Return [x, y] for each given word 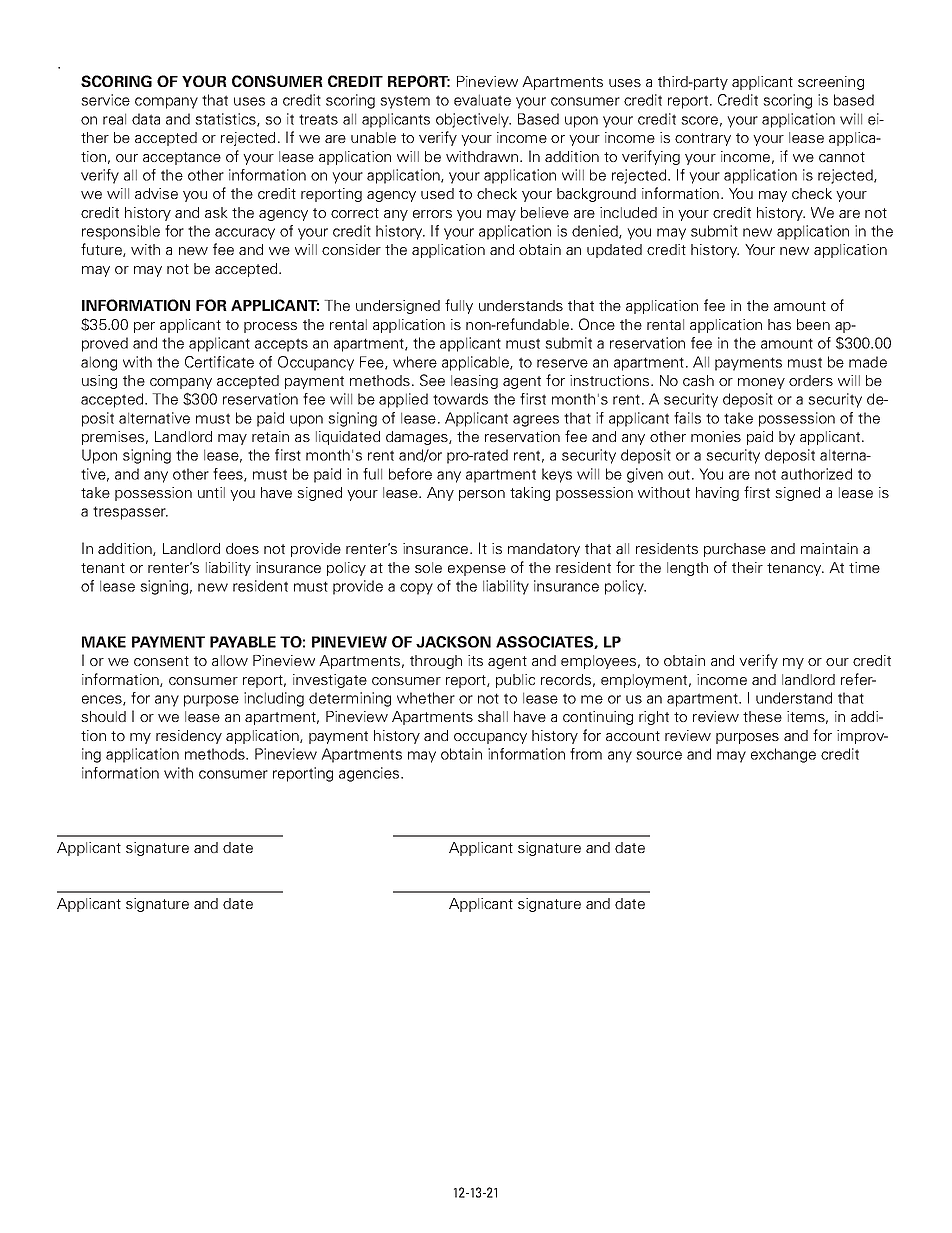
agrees [536, 421]
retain [270, 436]
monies [716, 436]
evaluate [482, 100]
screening [831, 83]
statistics [226, 120]
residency [189, 737]
